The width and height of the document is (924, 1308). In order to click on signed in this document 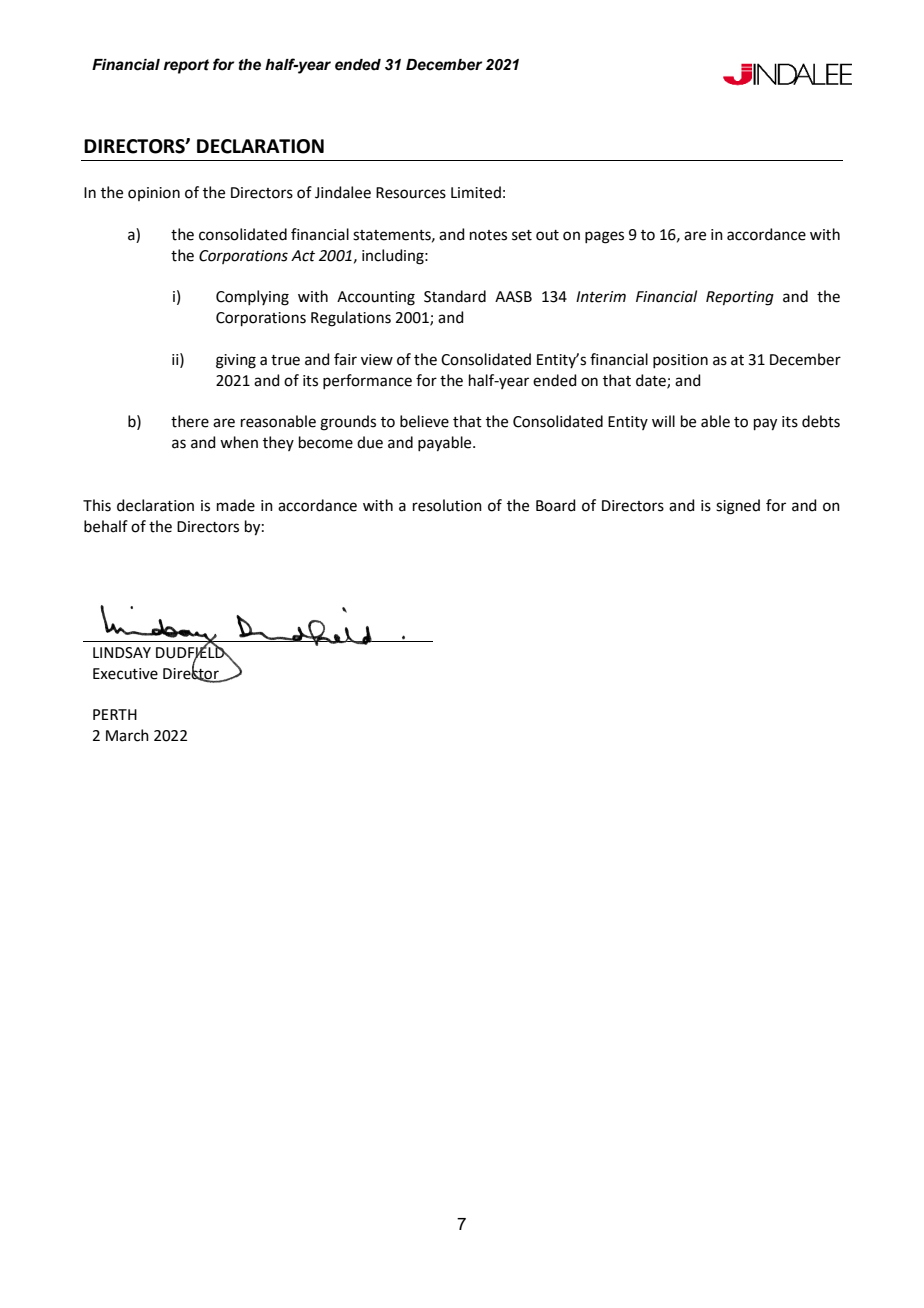, I will do `click(738, 507)`.
